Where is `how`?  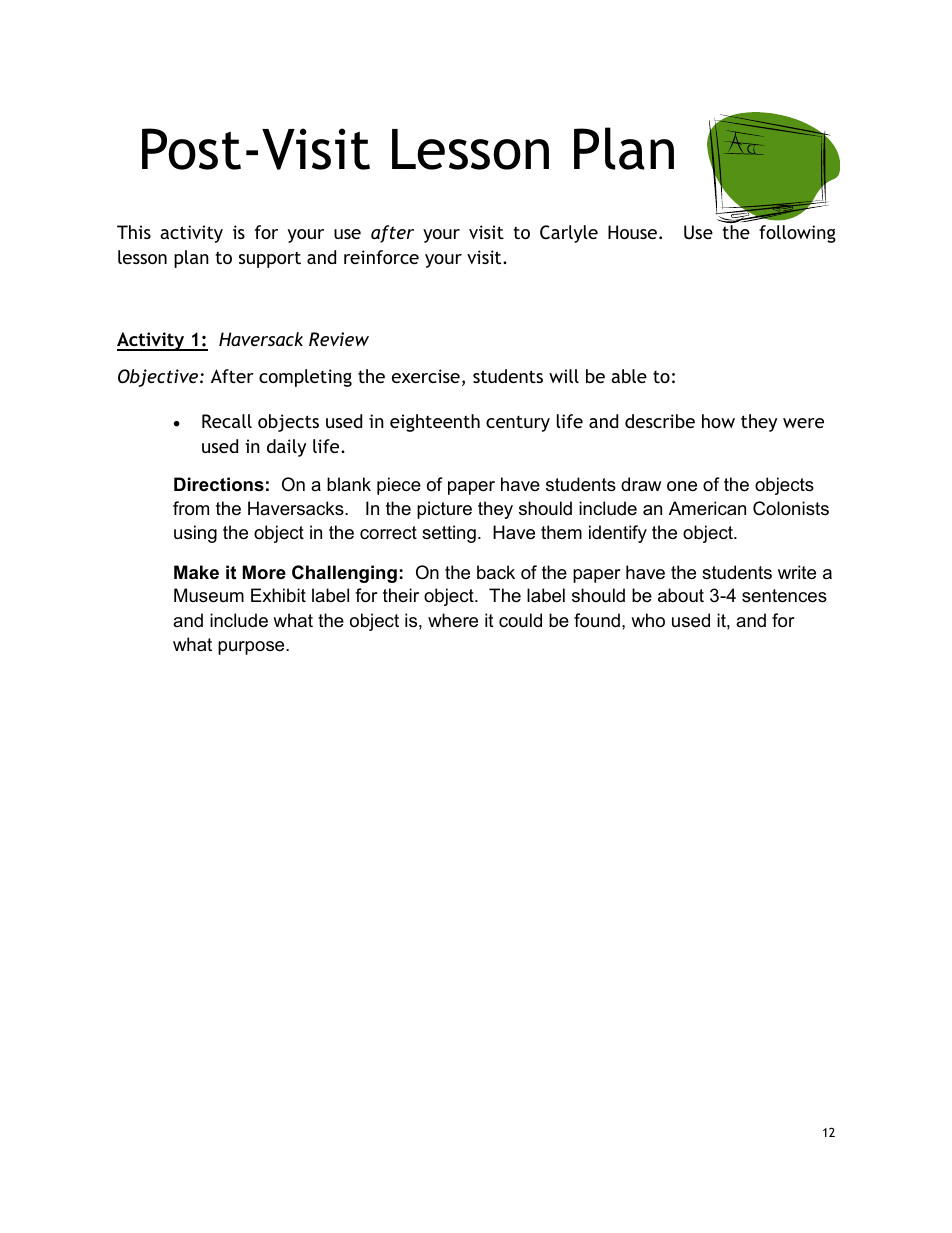 how is located at coordinates (718, 421).
